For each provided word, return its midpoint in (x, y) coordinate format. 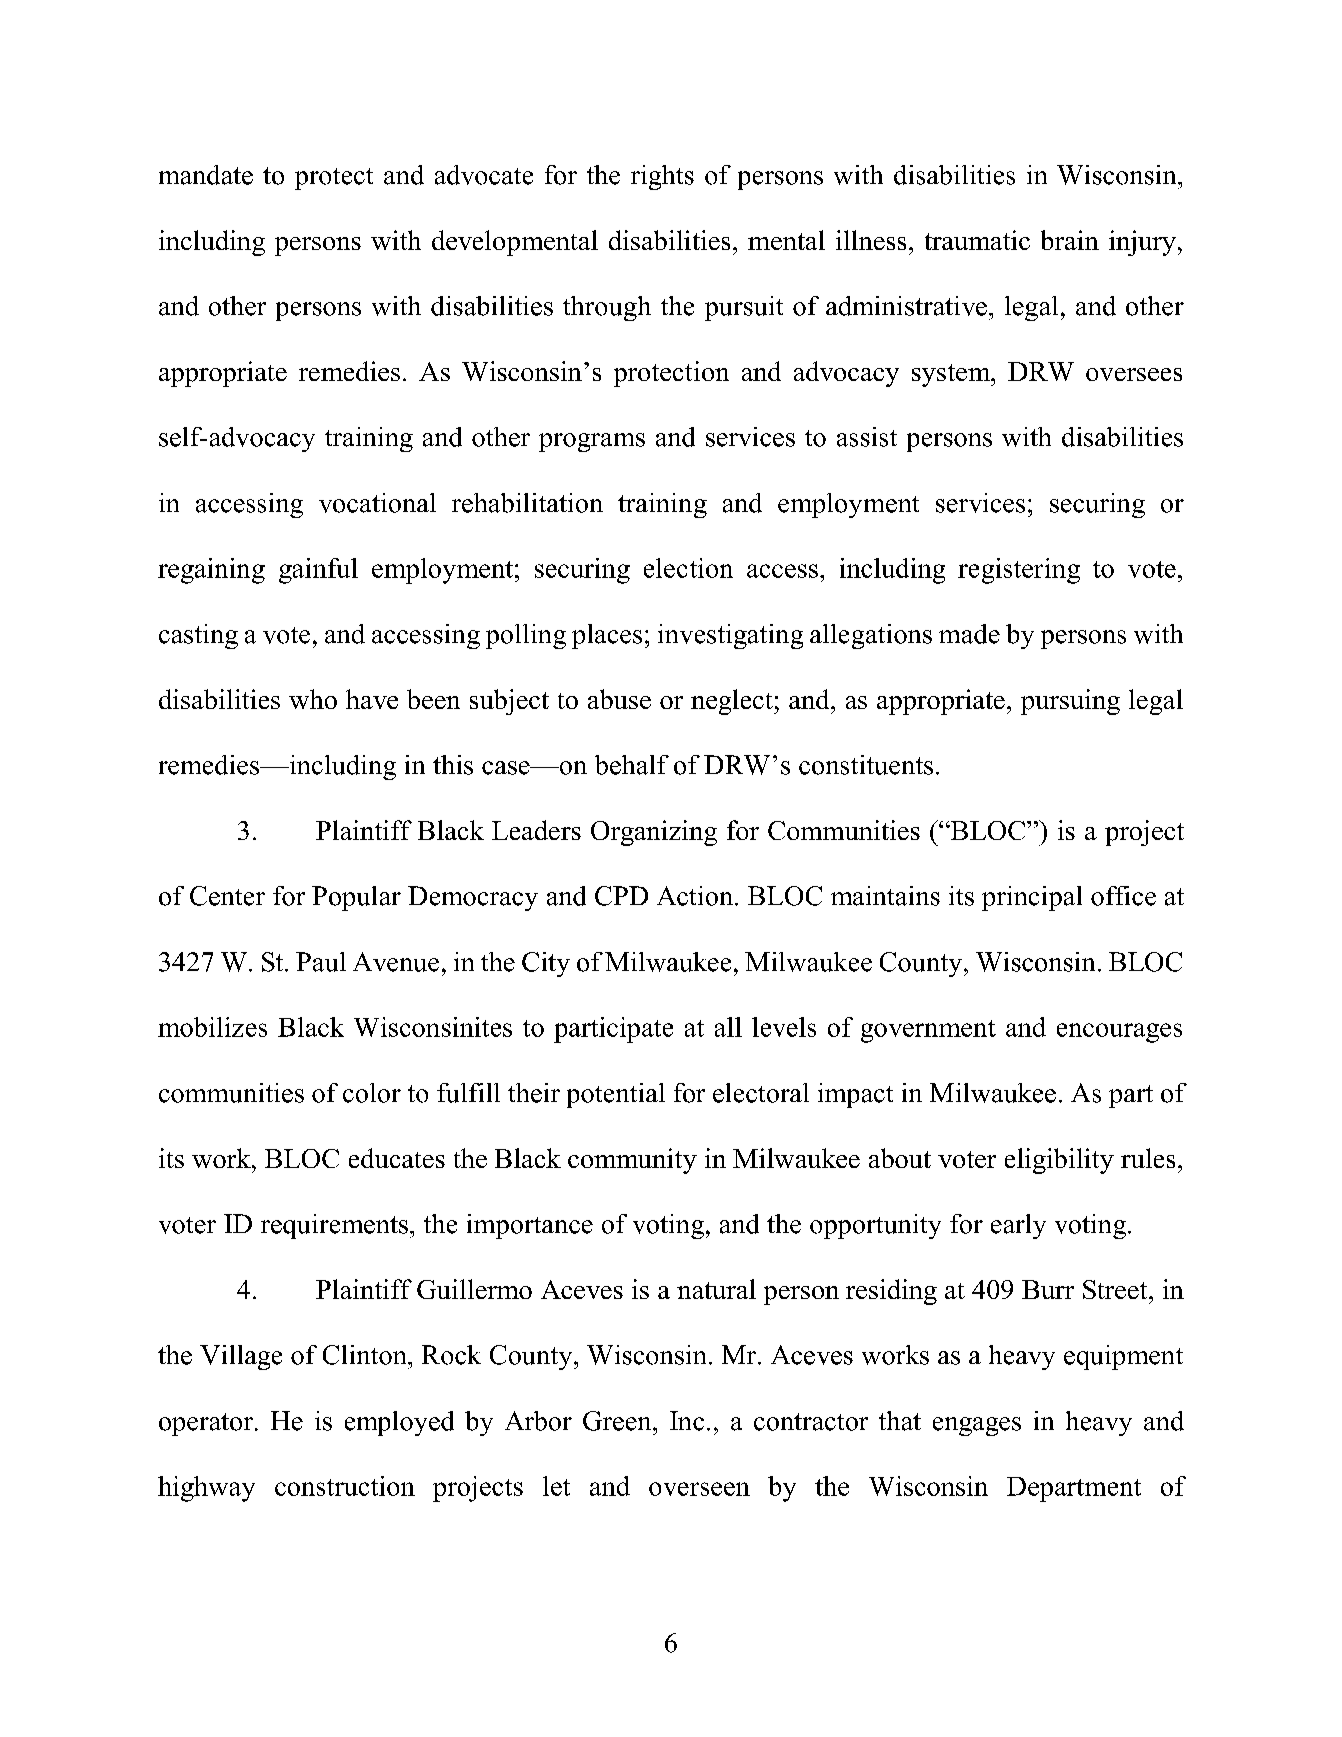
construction (345, 1486)
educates (397, 1158)
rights (662, 177)
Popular (356, 898)
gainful (318, 571)
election (688, 568)
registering (1019, 571)
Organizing (654, 833)
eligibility (1059, 1161)
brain (1070, 240)
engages (977, 1426)
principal (1032, 898)
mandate (206, 175)
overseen (699, 1489)
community (632, 1161)
